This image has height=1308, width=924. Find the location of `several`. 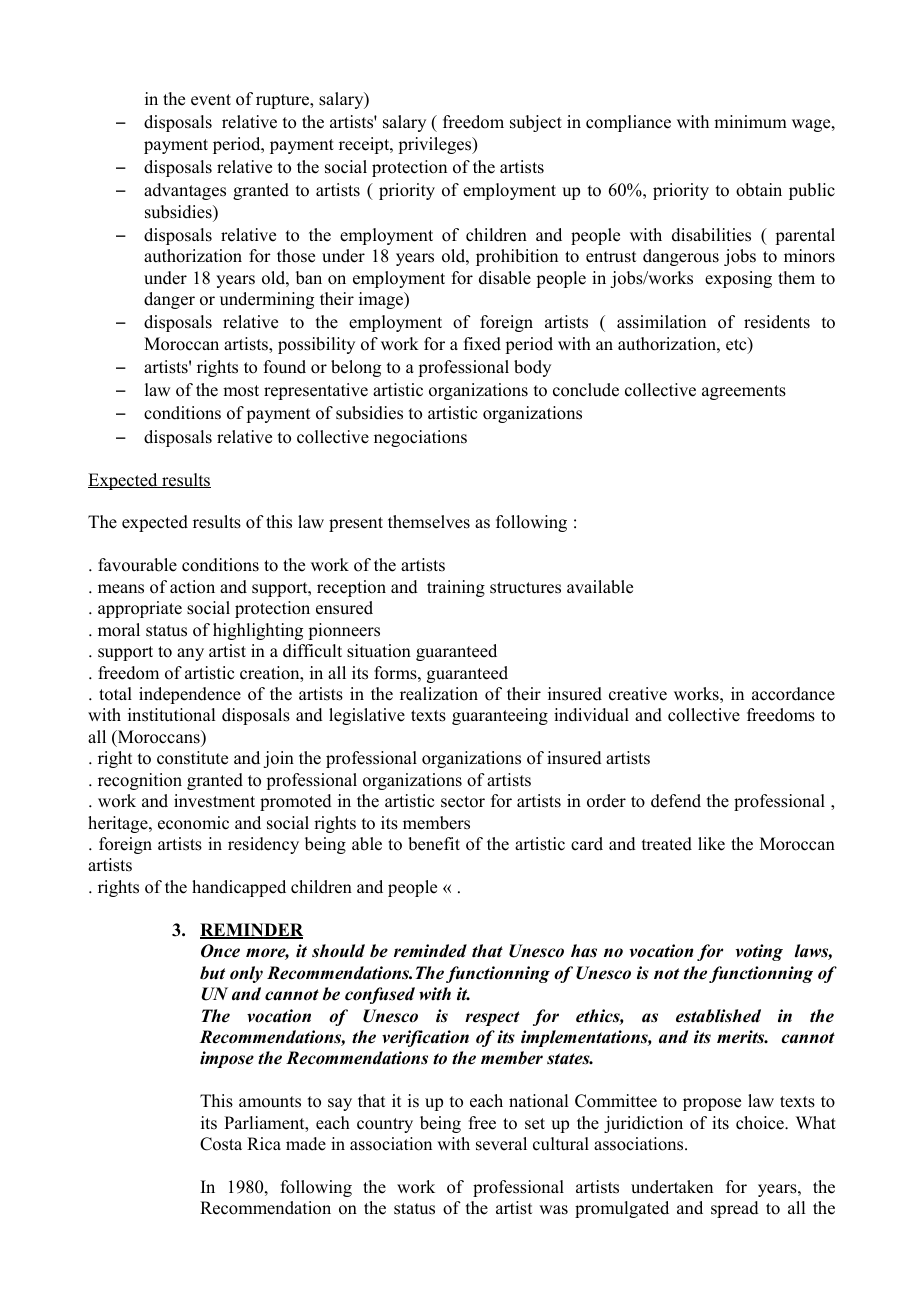

several is located at coordinates (501, 1144).
